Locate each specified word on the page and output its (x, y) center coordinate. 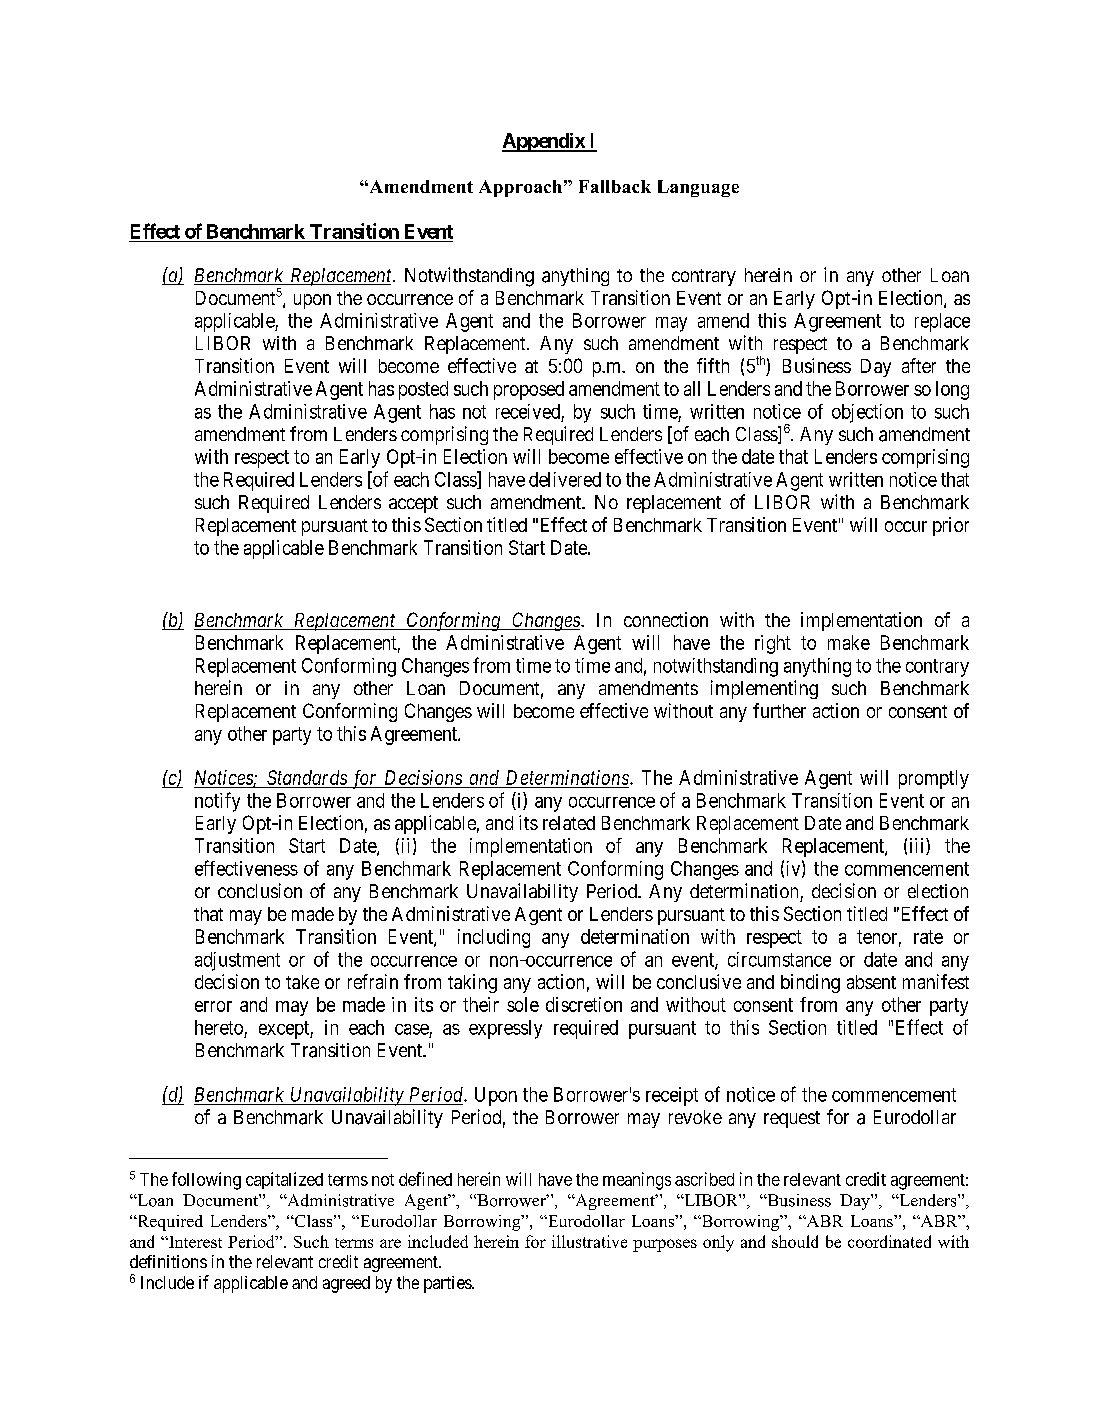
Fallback (615, 186)
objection (867, 413)
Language (698, 188)
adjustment (237, 961)
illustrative (589, 1241)
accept (413, 504)
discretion (584, 1004)
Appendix (544, 142)
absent (871, 982)
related (569, 823)
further (779, 710)
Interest (194, 1242)
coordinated (889, 1241)
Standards (307, 779)
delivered (565, 479)
